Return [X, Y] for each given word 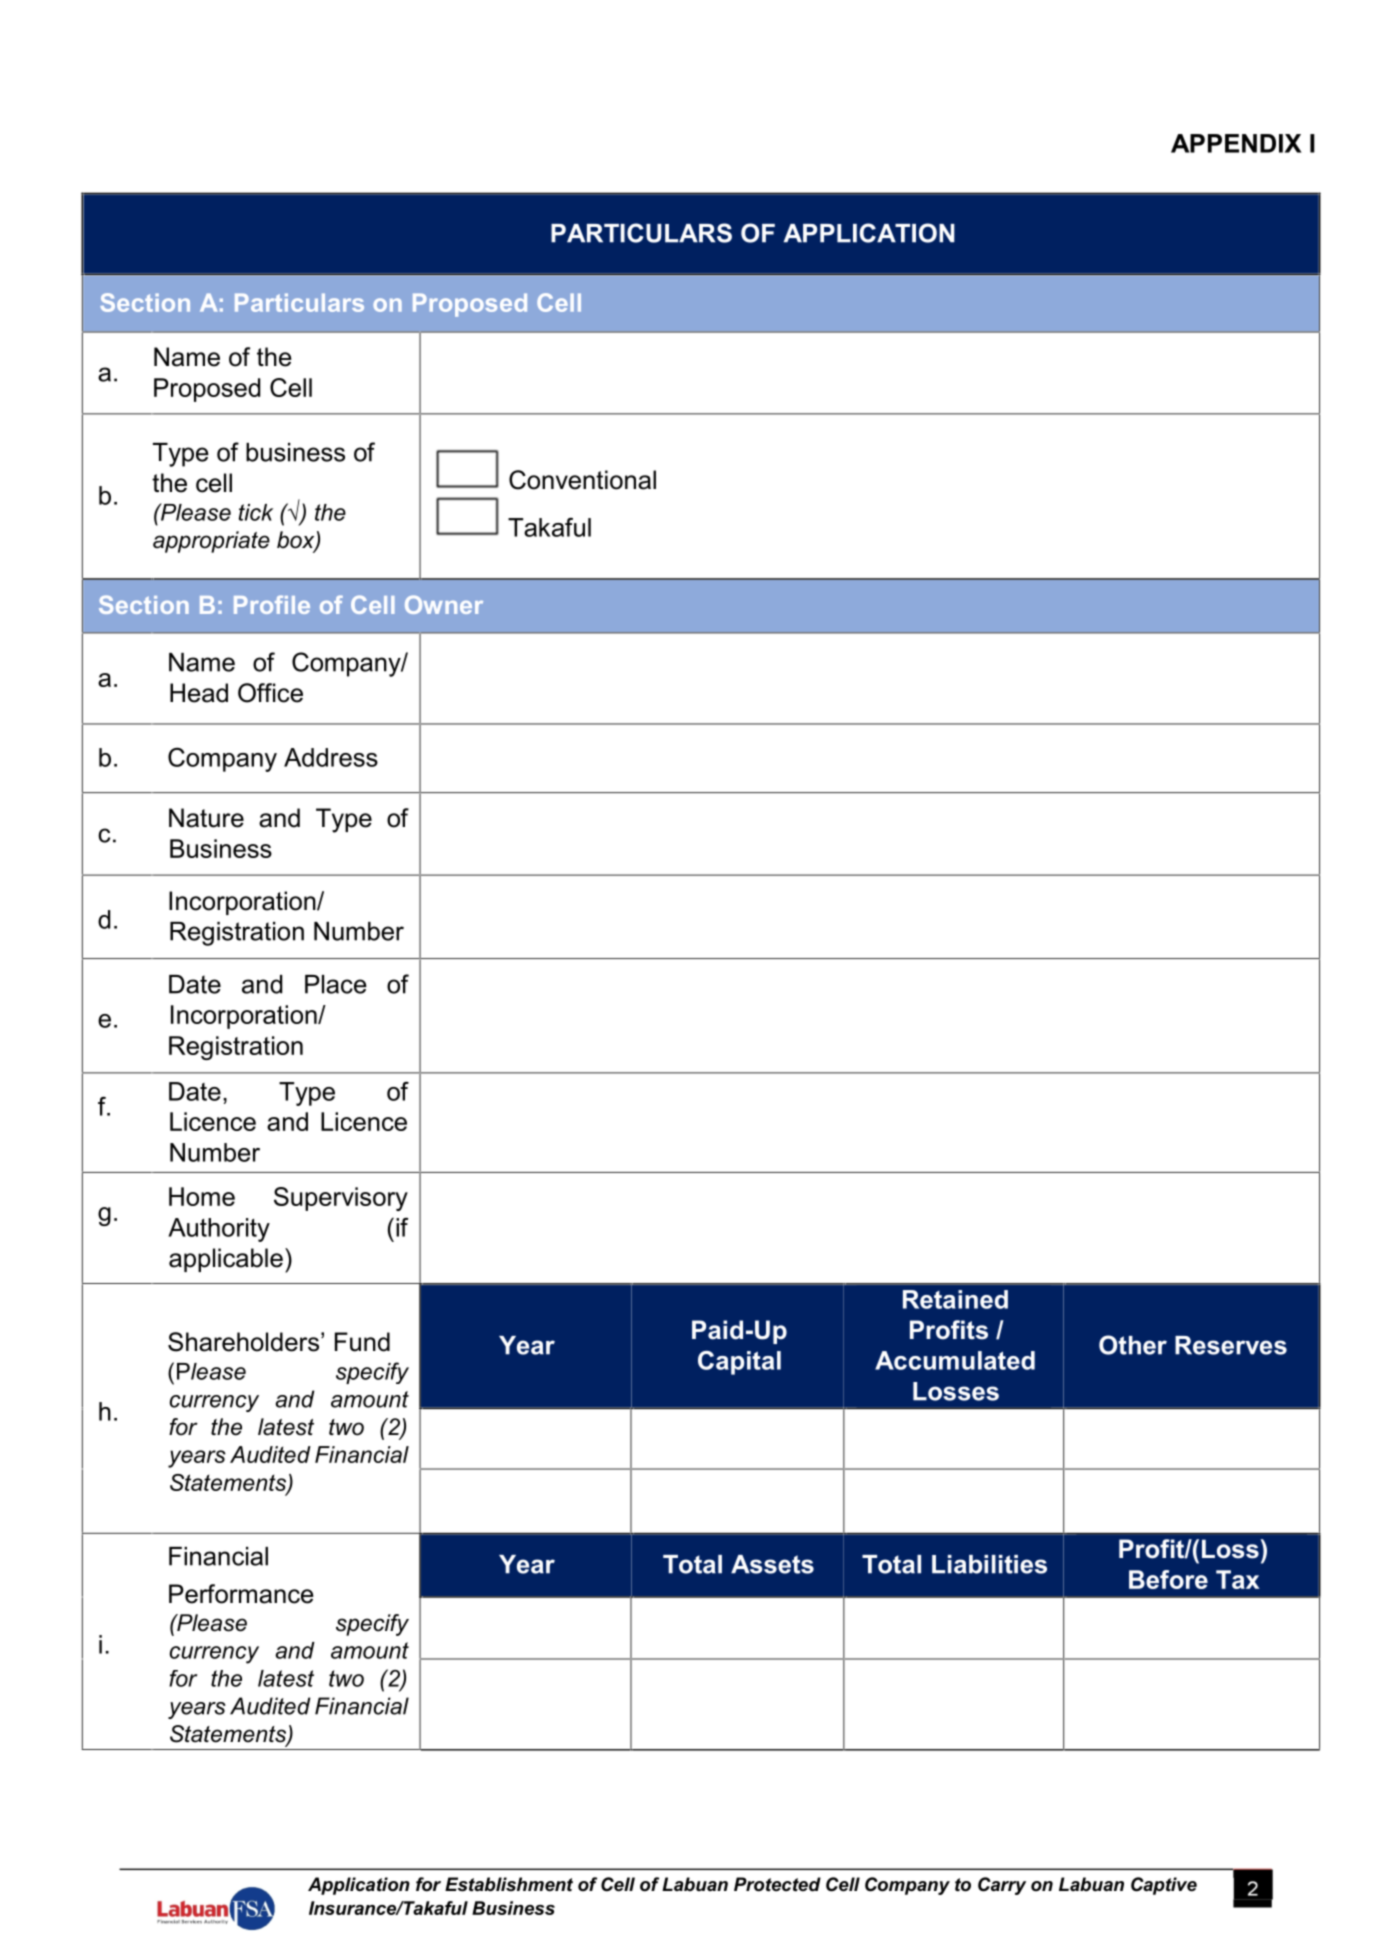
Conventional [582, 480]
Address [331, 757]
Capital [739, 1363]
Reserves [1231, 1345]
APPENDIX [1236, 143]
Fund [362, 1342]
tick [256, 512]
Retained [955, 1299]
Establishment [509, 1884]
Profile [272, 604]
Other [1133, 1345]
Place [336, 984]
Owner [444, 604]
